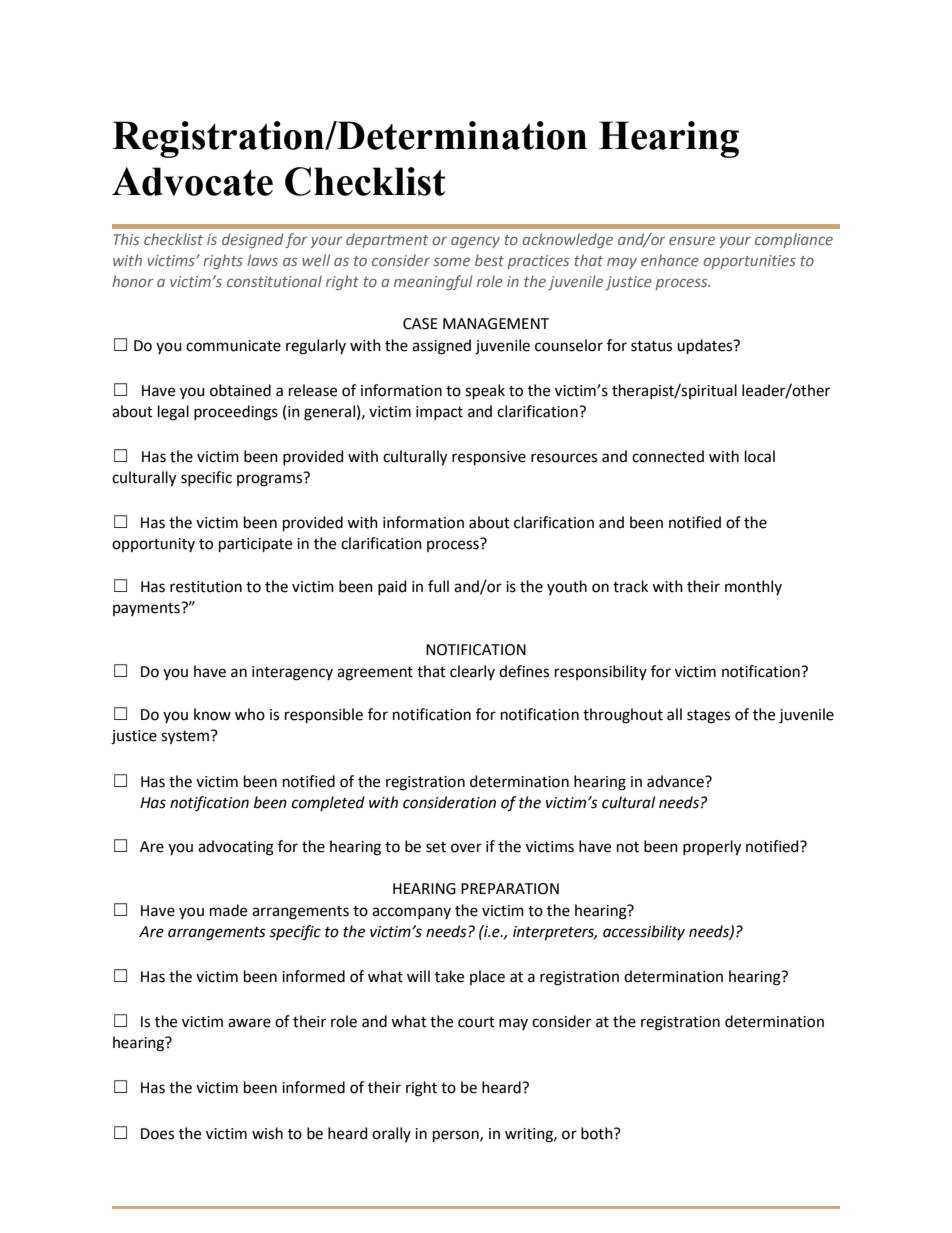 This document has width=952, height=1233. I want to click on payments, so click(147, 609).
